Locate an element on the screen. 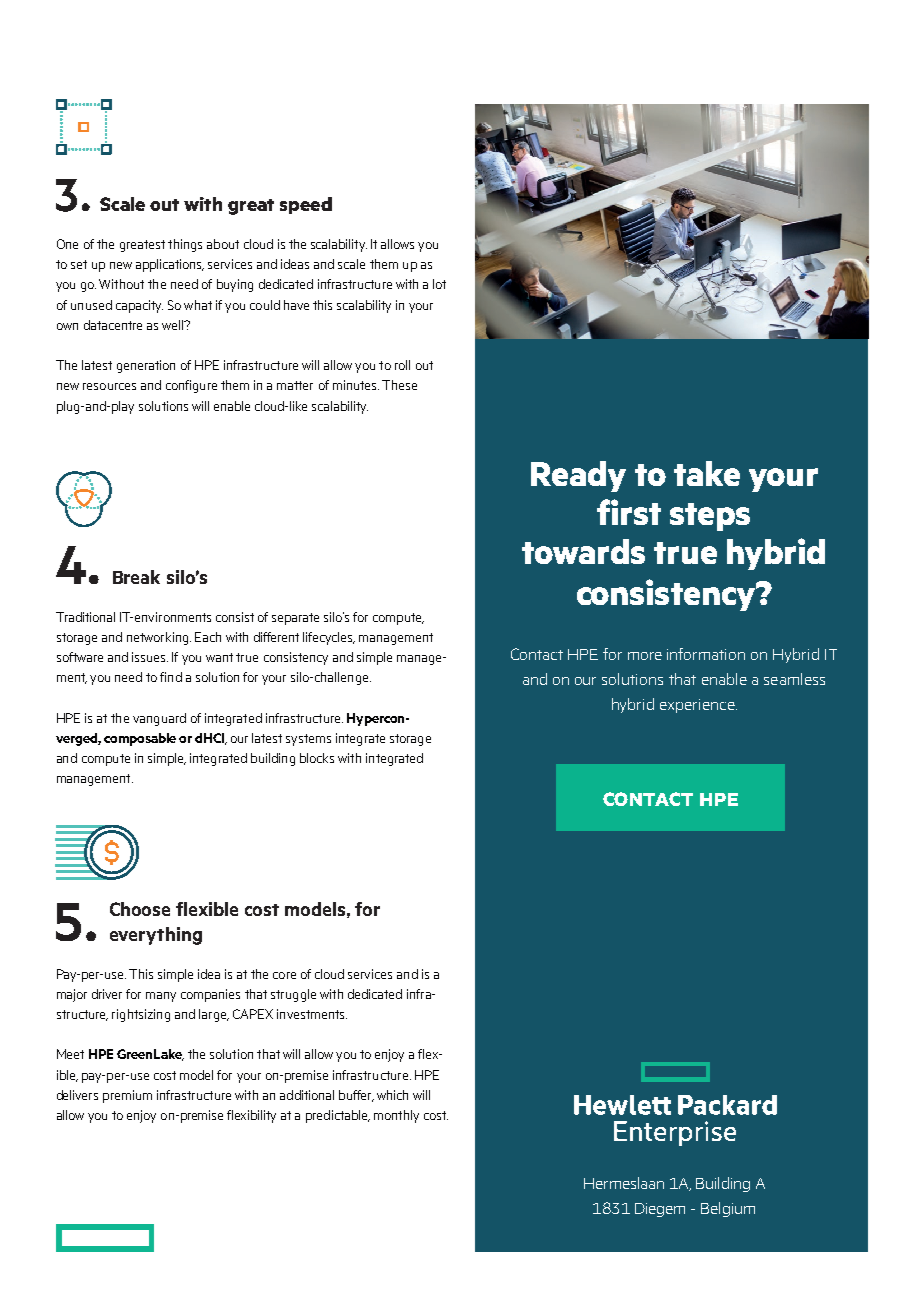 The width and height of the screenshot is (924, 1308). Choose is located at coordinates (140, 909).
